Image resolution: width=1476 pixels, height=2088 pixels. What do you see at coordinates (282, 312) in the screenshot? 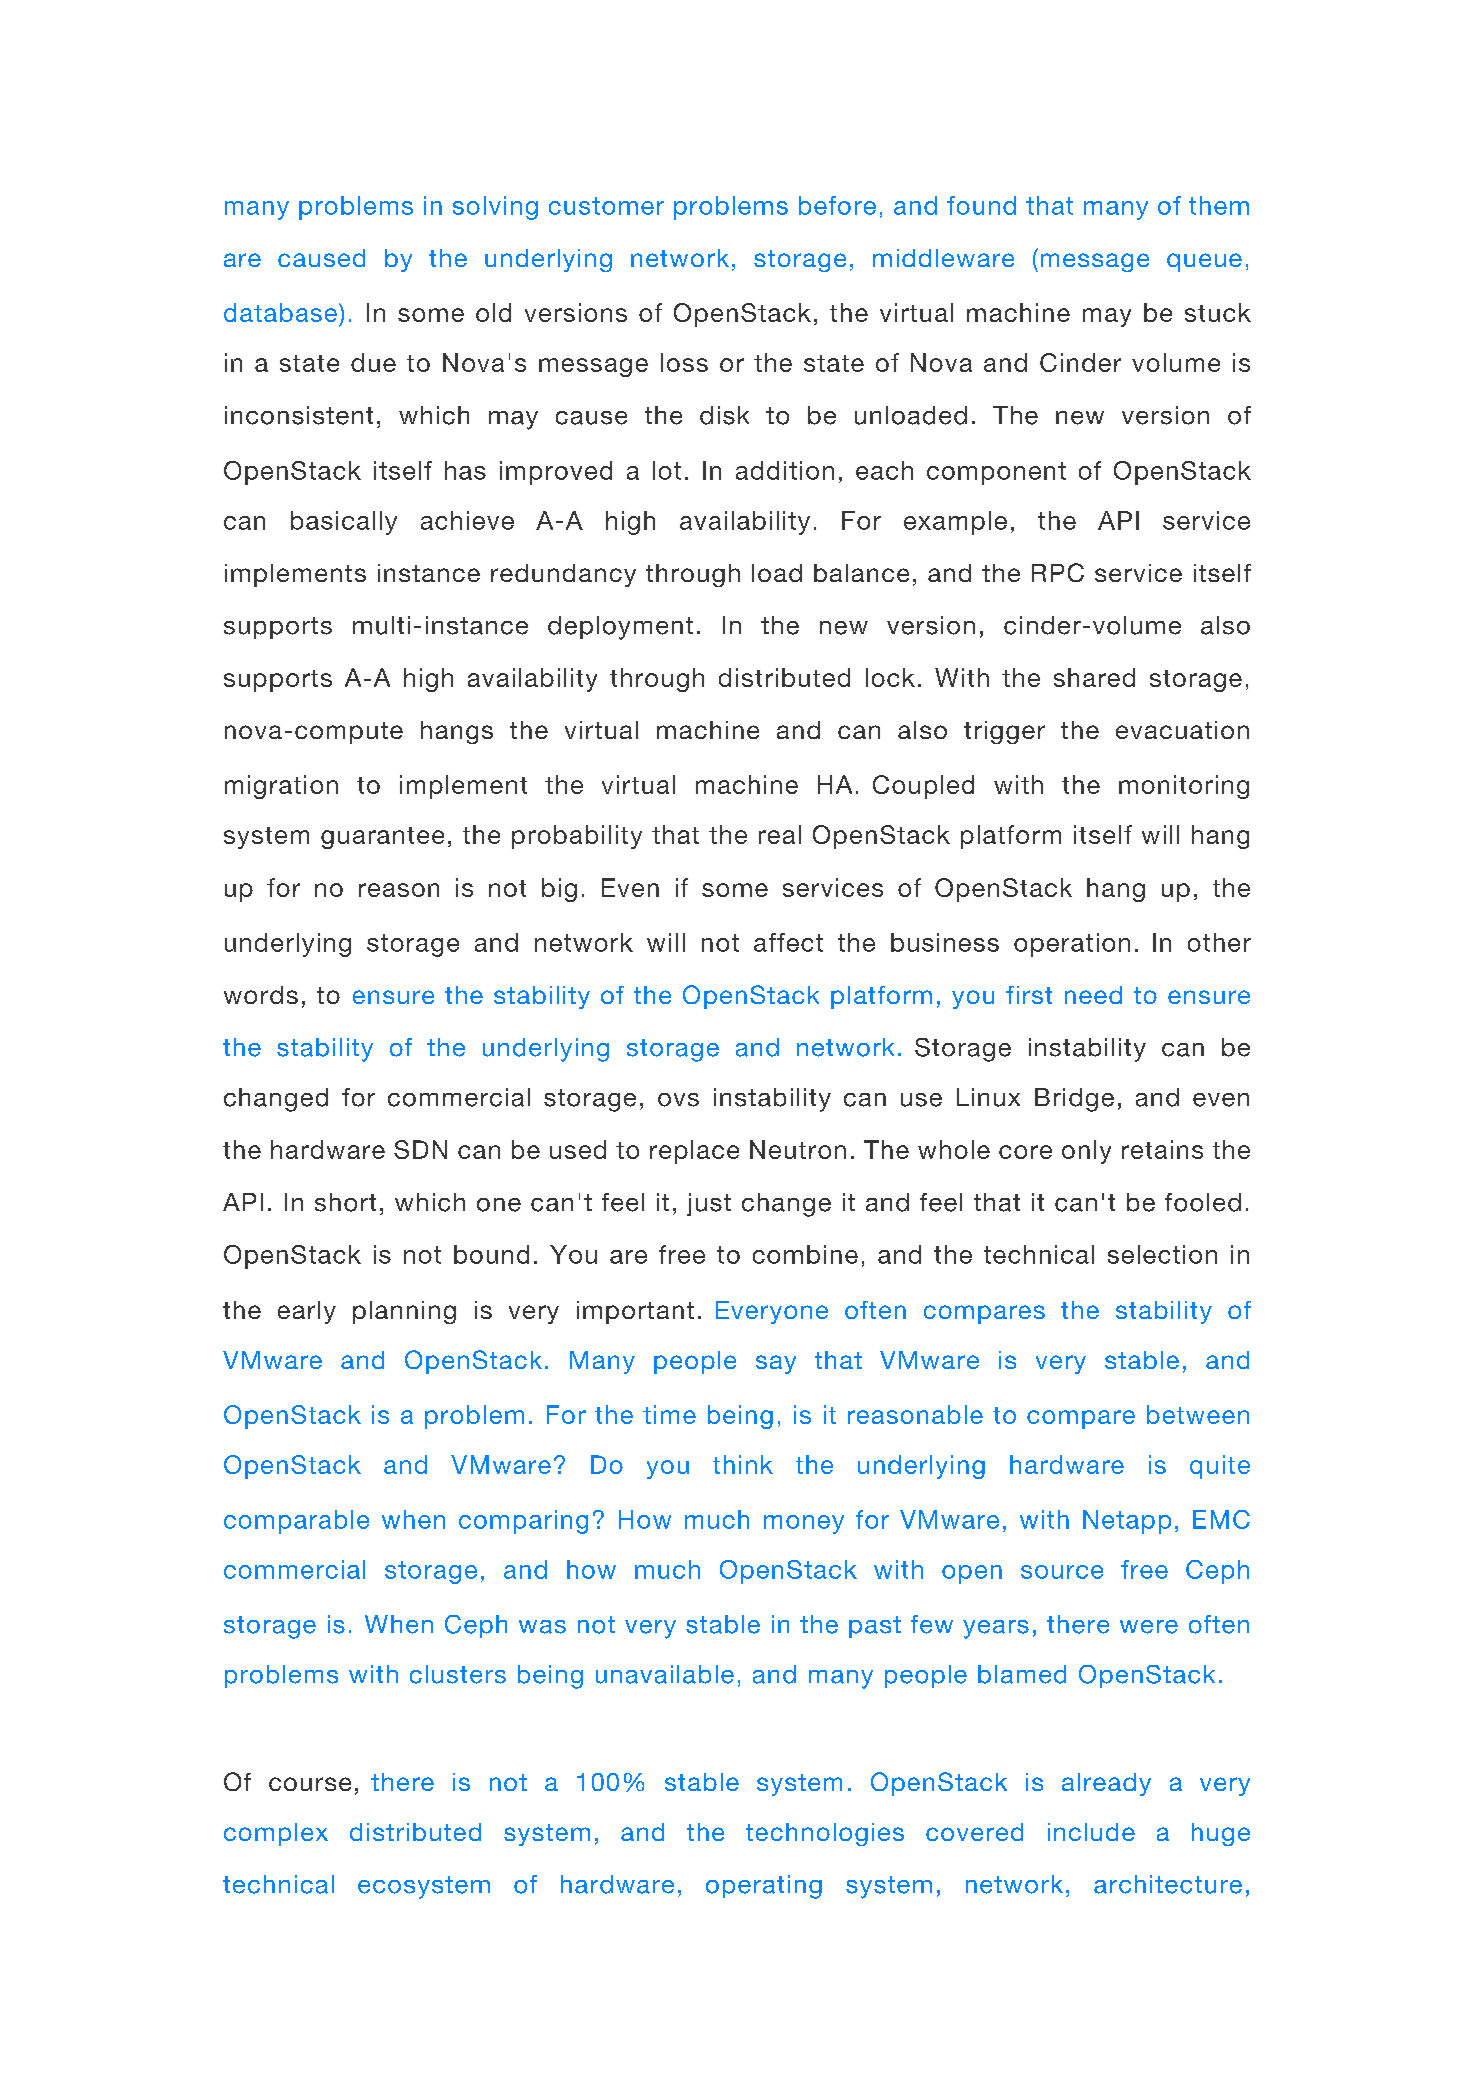
I see `database` at bounding box center [282, 312].
